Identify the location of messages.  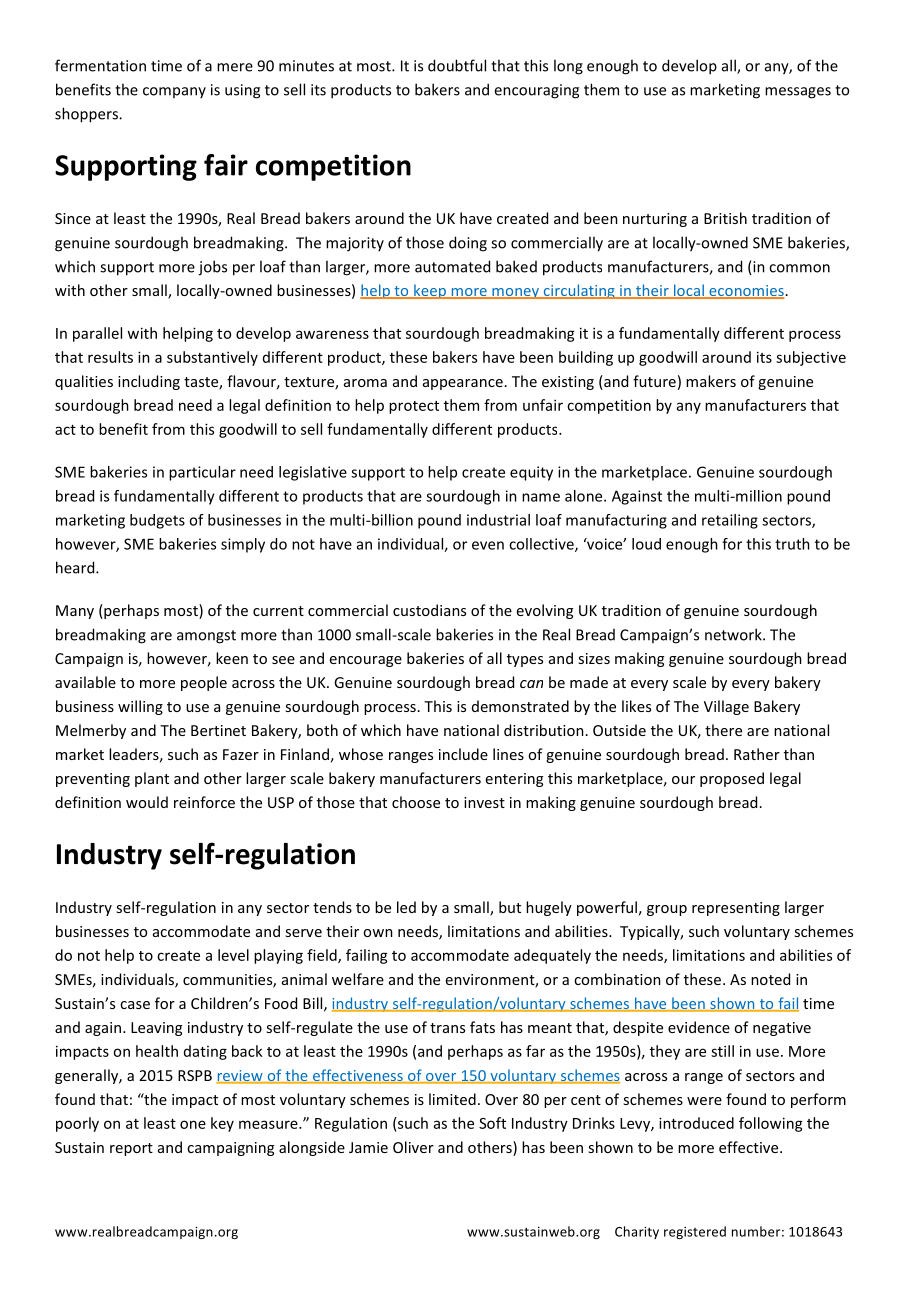
(798, 93).
